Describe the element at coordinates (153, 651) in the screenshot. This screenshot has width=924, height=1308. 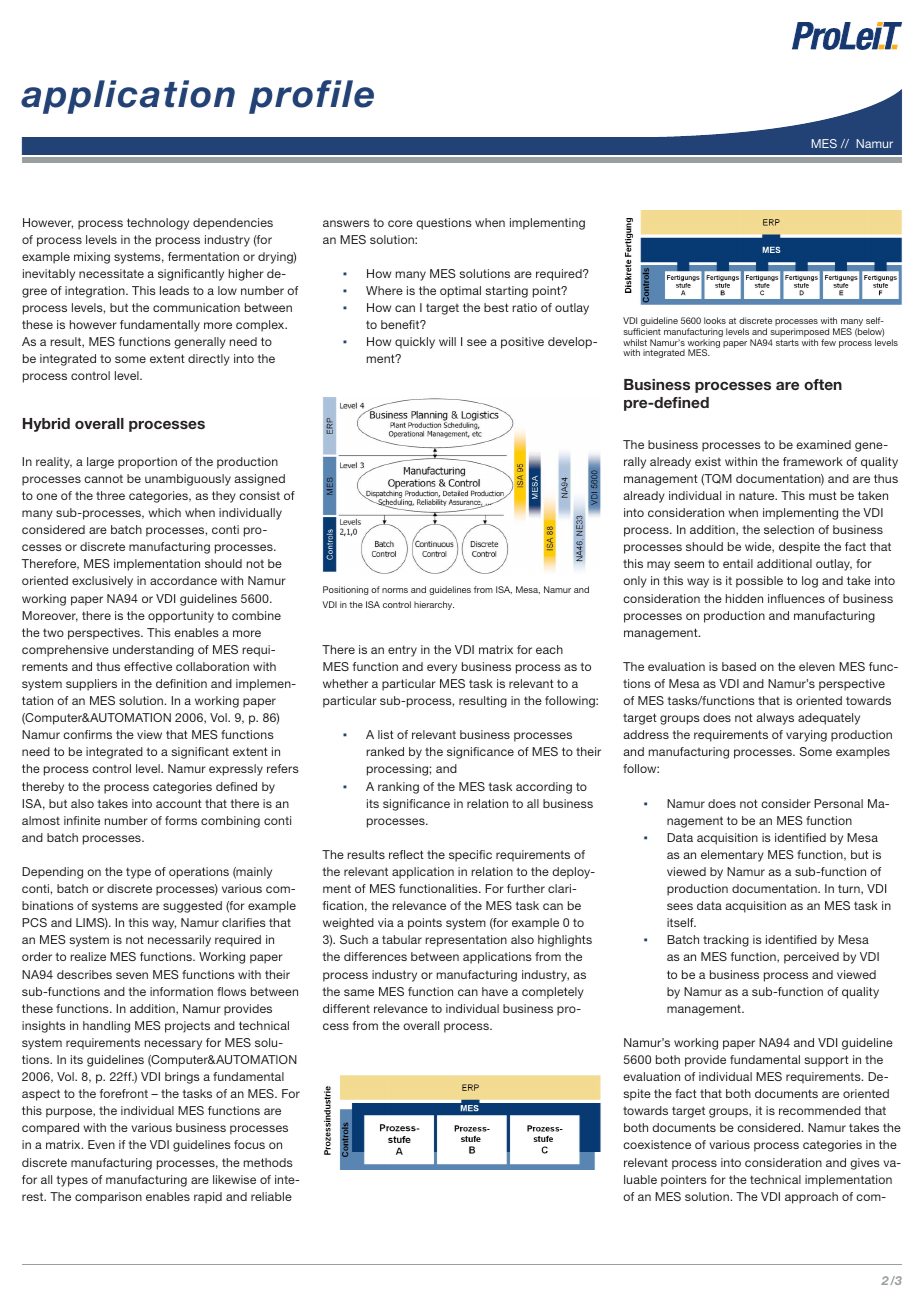
I see `understanding` at that location.
